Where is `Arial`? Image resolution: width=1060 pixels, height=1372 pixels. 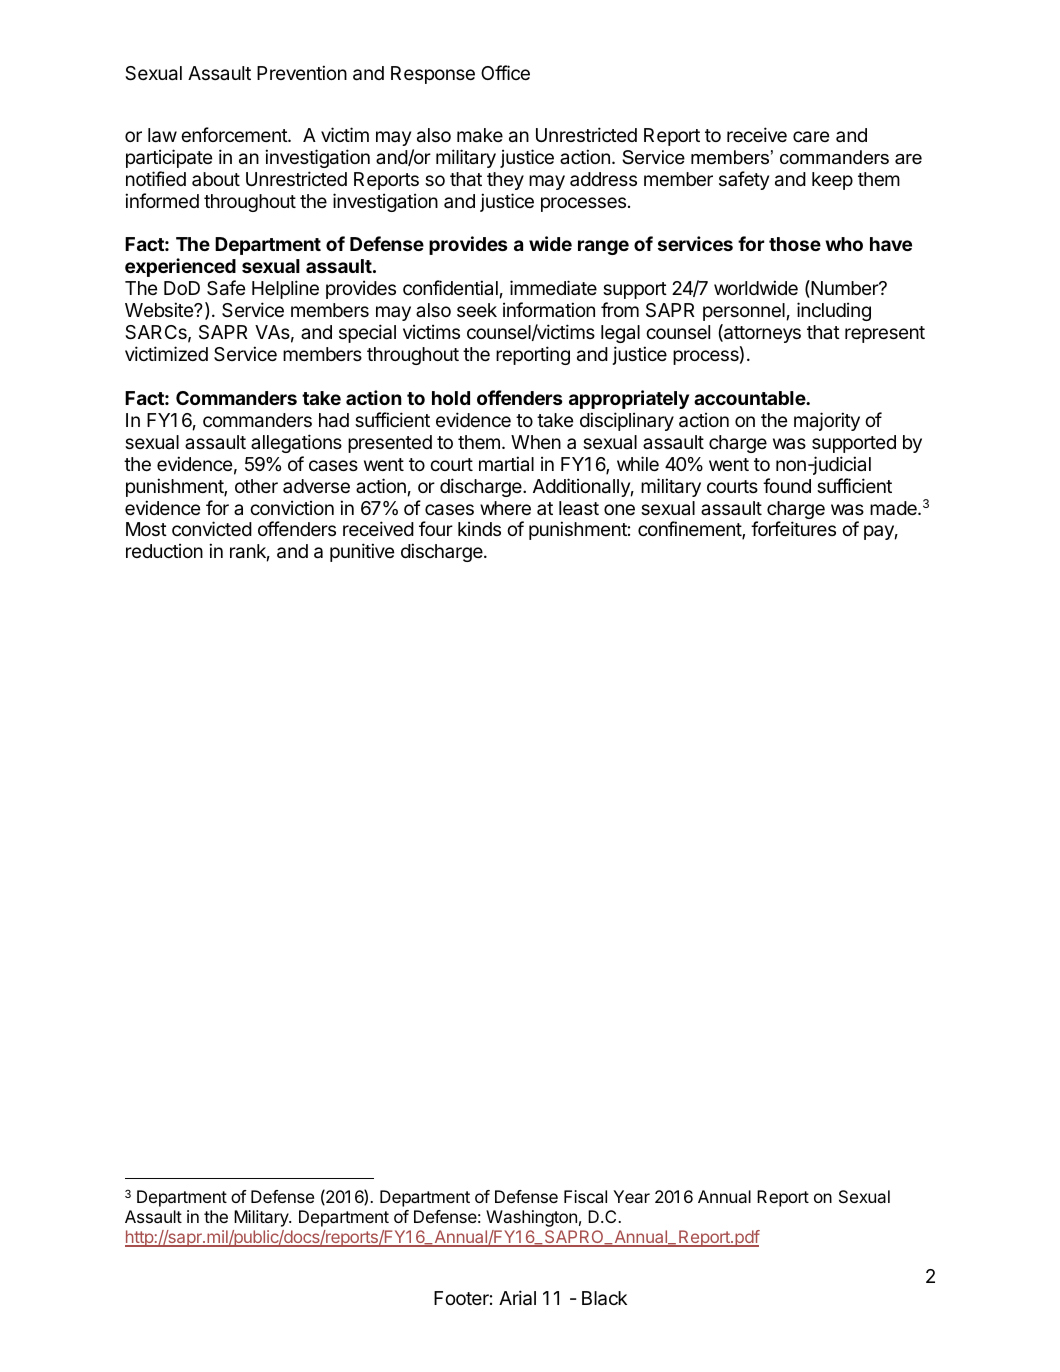 Arial is located at coordinates (517, 1298).
